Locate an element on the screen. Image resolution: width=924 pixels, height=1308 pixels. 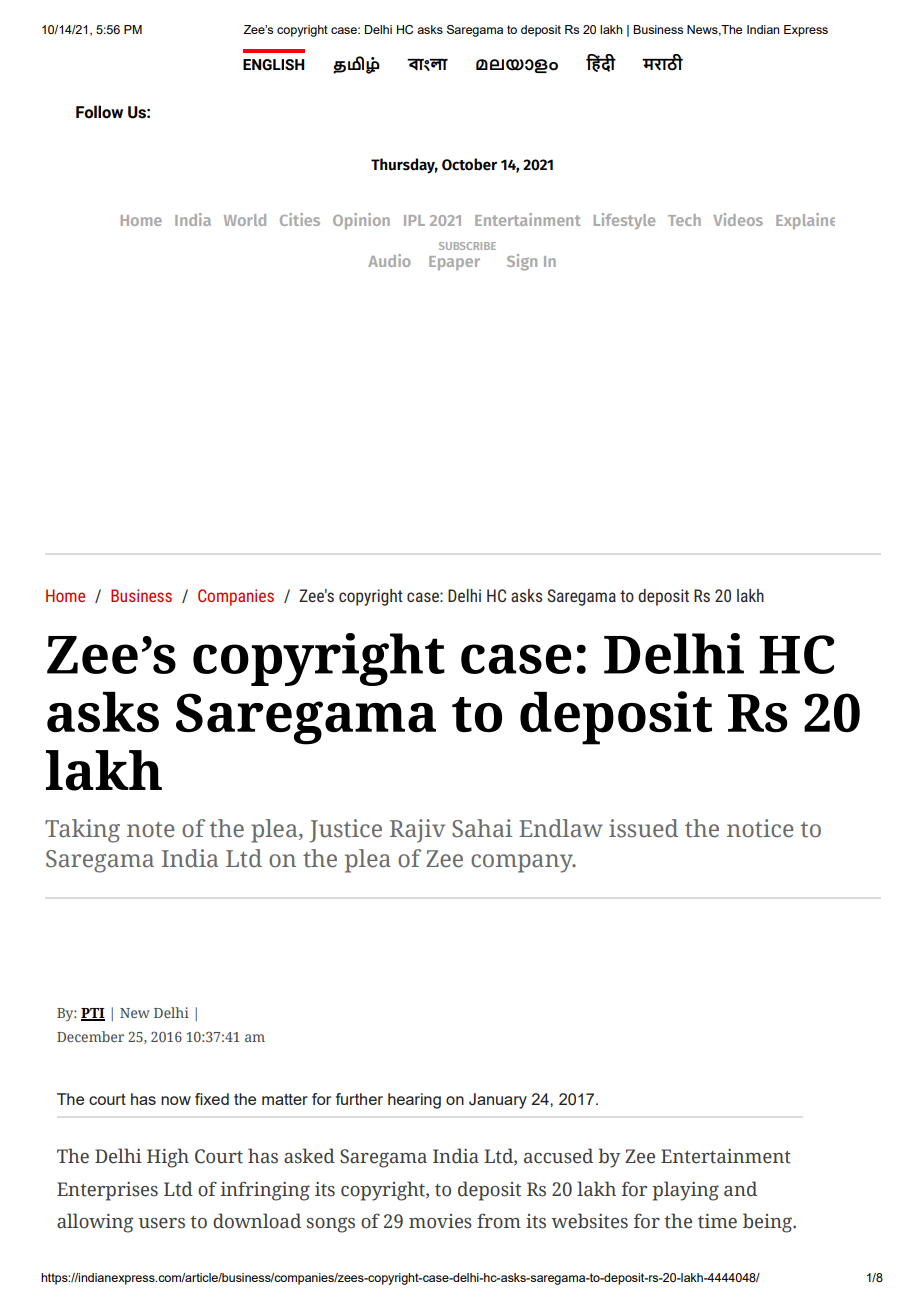
Epaper is located at coordinates (454, 263).
